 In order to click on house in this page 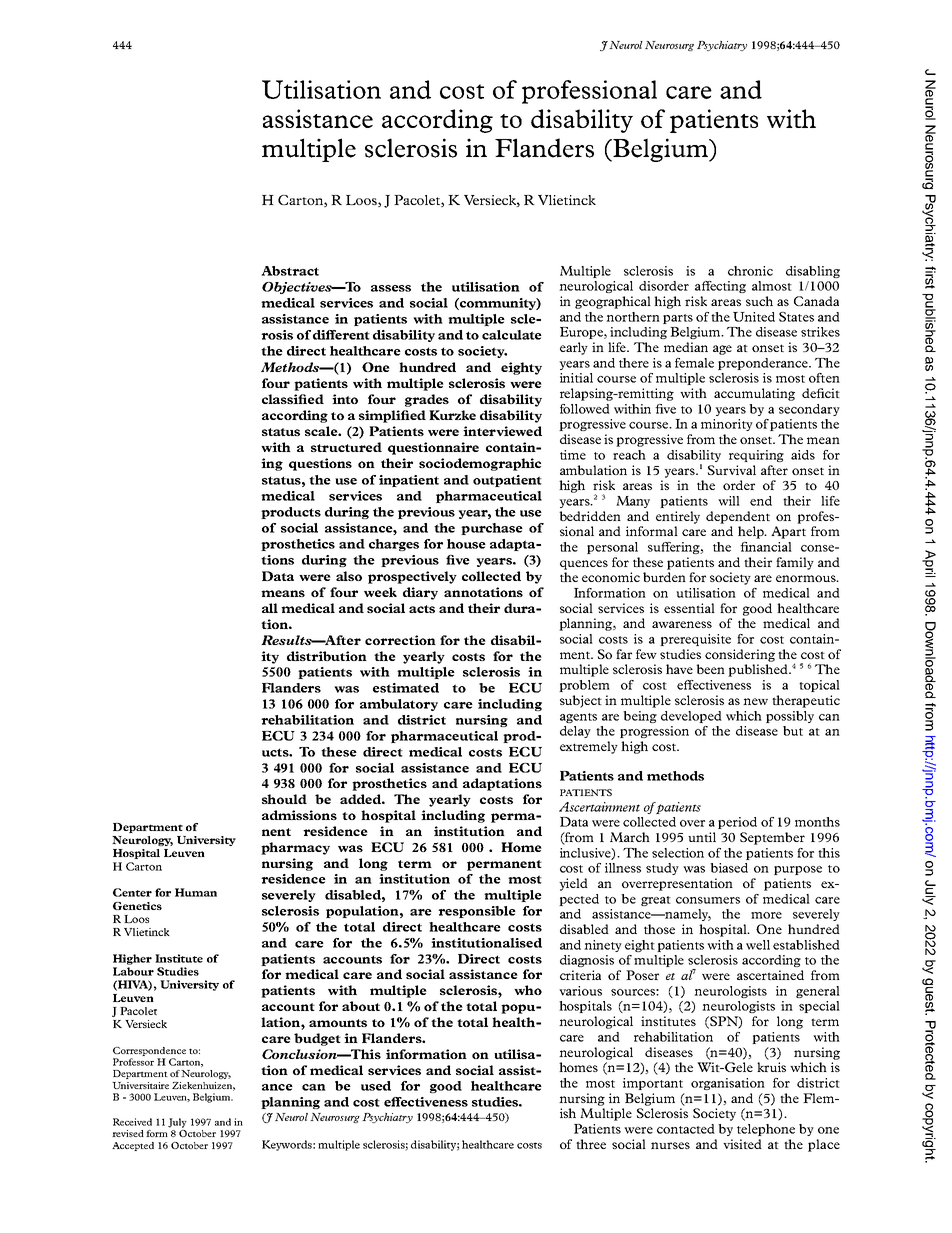, I will do `click(466, 544)`.
